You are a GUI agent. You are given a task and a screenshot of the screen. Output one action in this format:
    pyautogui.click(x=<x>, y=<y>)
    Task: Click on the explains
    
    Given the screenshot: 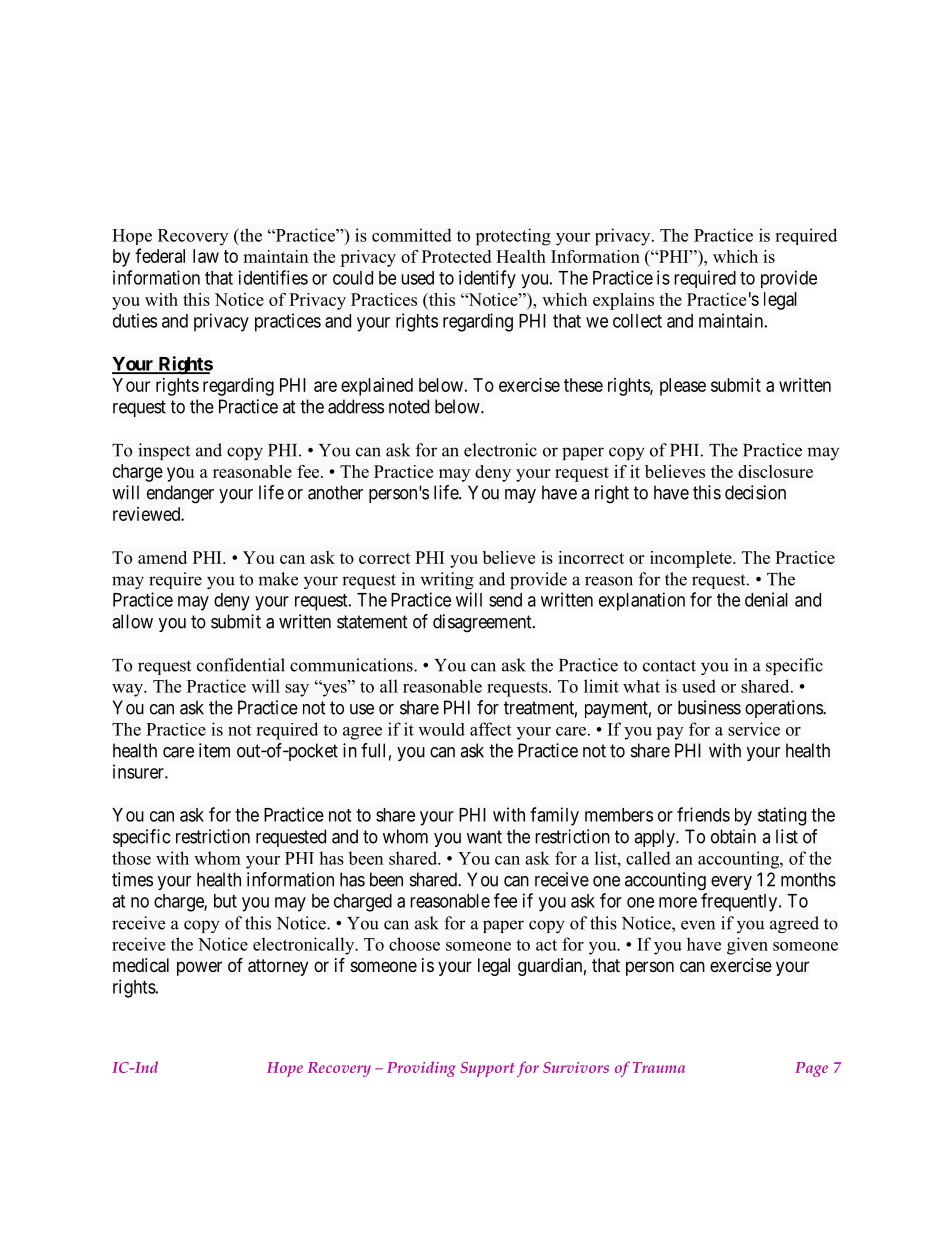 What is the action you would take?
    pyautogui.click(x=623, y=301)
